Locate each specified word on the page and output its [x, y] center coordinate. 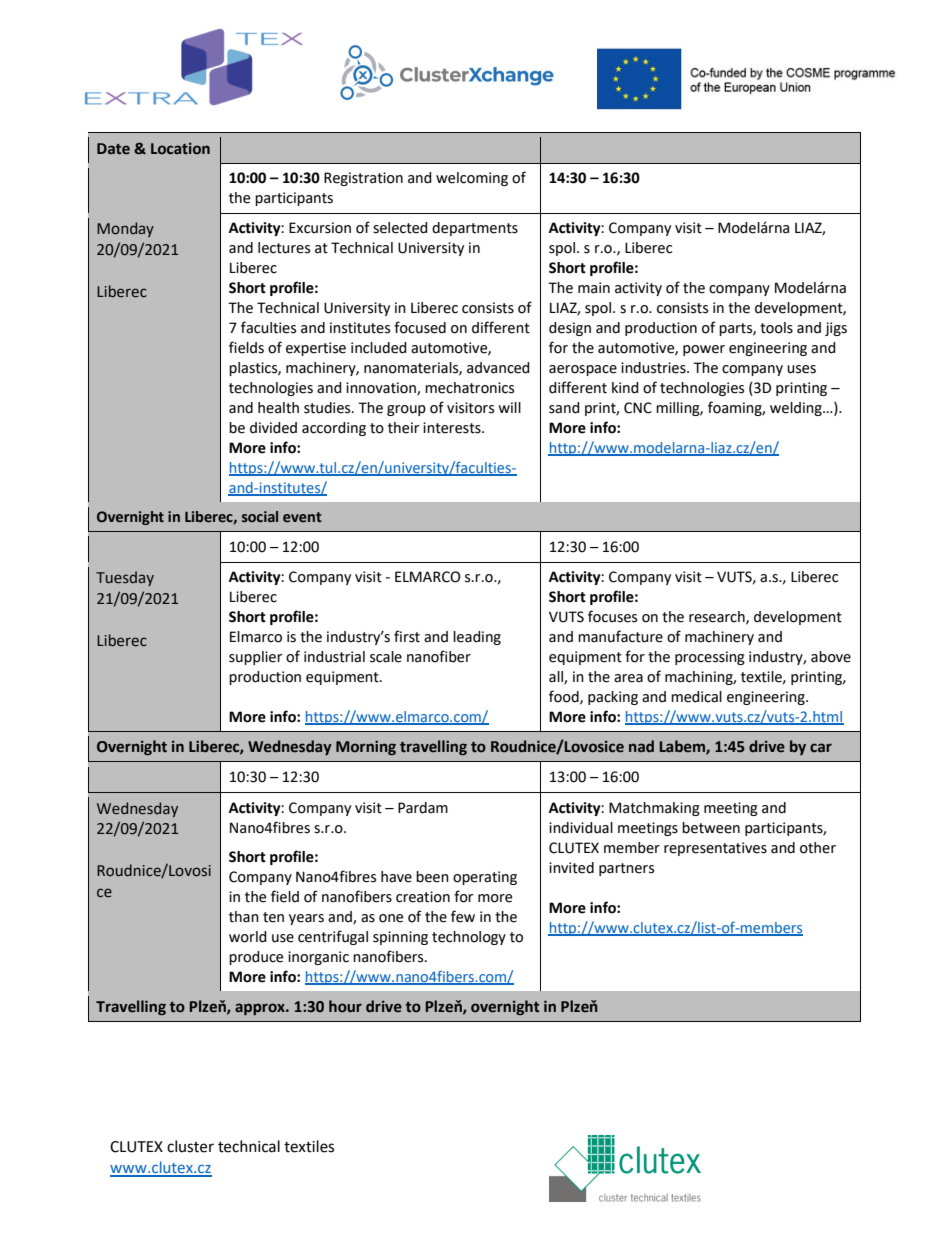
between [711, 828]
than [244, 917]
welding [797, 409]
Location [180, 149]
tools [776, 328]
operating [485, 878]
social [260, 516]
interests [453, 428]
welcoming [472, 179]
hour [345, 1006]
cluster [190, 1146]
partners [626, 869]
